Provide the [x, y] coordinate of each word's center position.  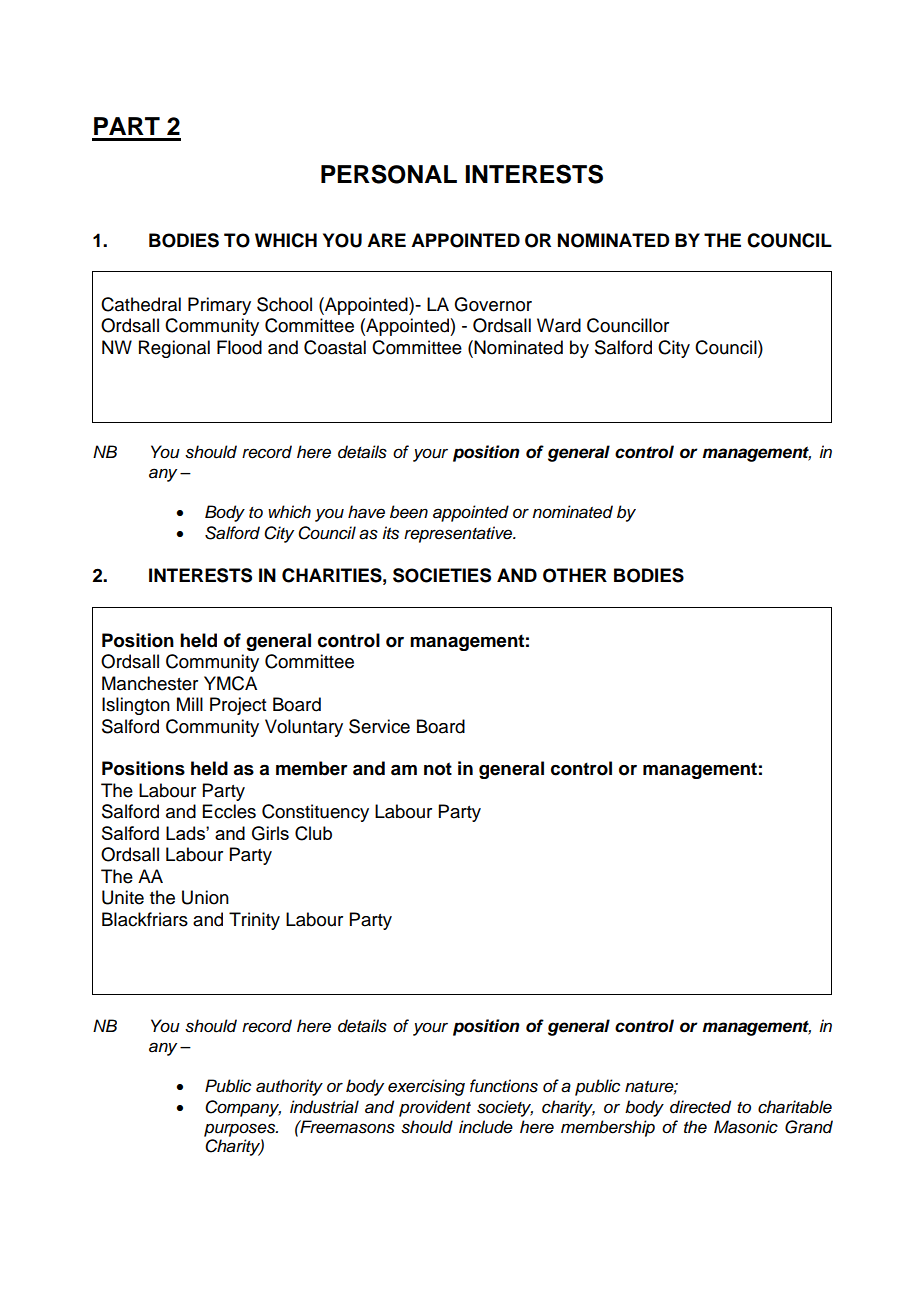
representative [459, 534]
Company [243, 1108]
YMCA [230, 683]
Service [379, 726]
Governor [493, 304]
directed [700, 1107]
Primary [219, 306]
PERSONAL [389, 174]
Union [205, 897]
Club [313, 833]
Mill [190, 704]
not [438, 769]
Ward [559, 325]
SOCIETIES [442, 575]
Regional [174, 349]
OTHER [575, 575]
